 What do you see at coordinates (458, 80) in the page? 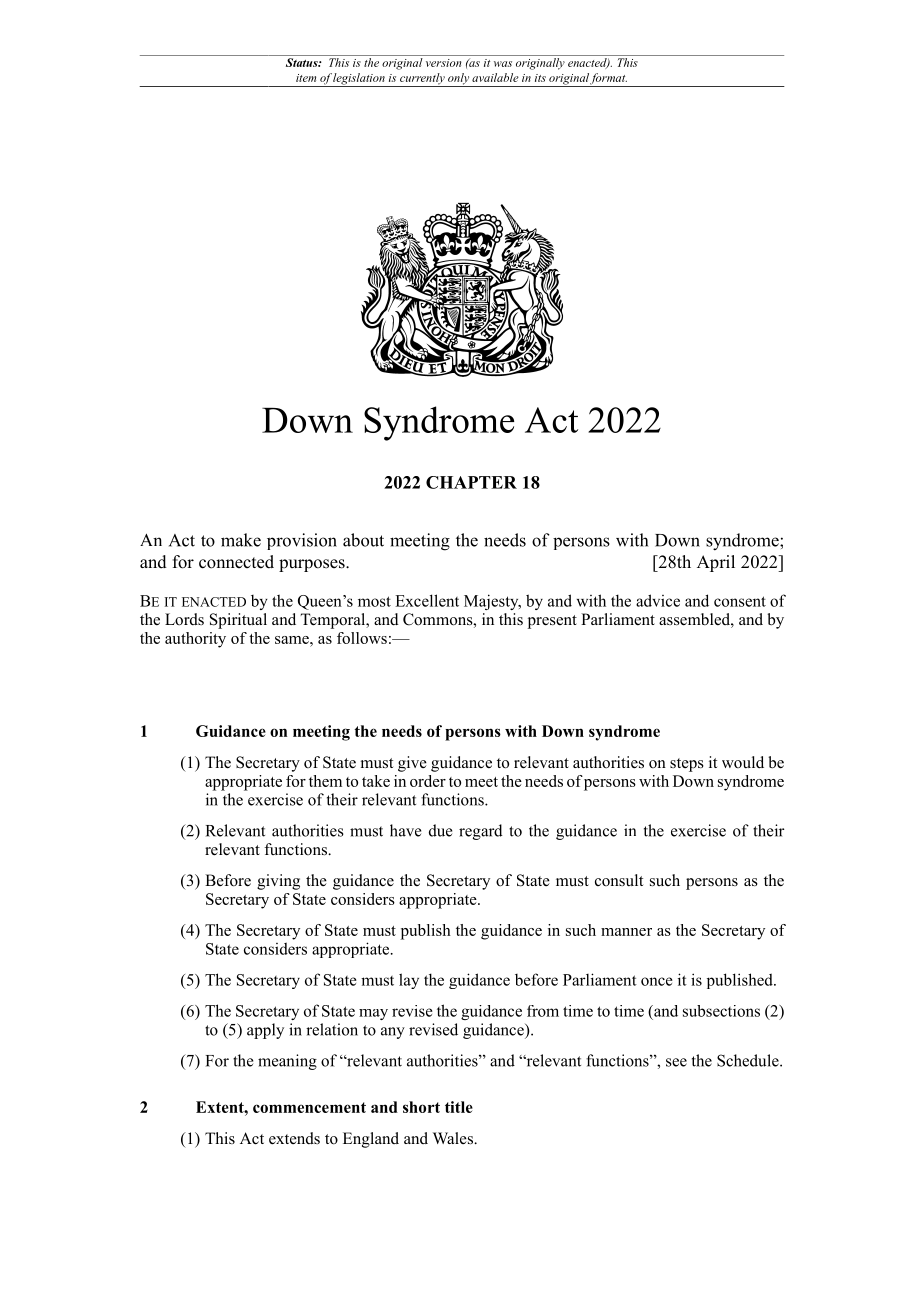
I see `only` at bounding box center [458, 80].
